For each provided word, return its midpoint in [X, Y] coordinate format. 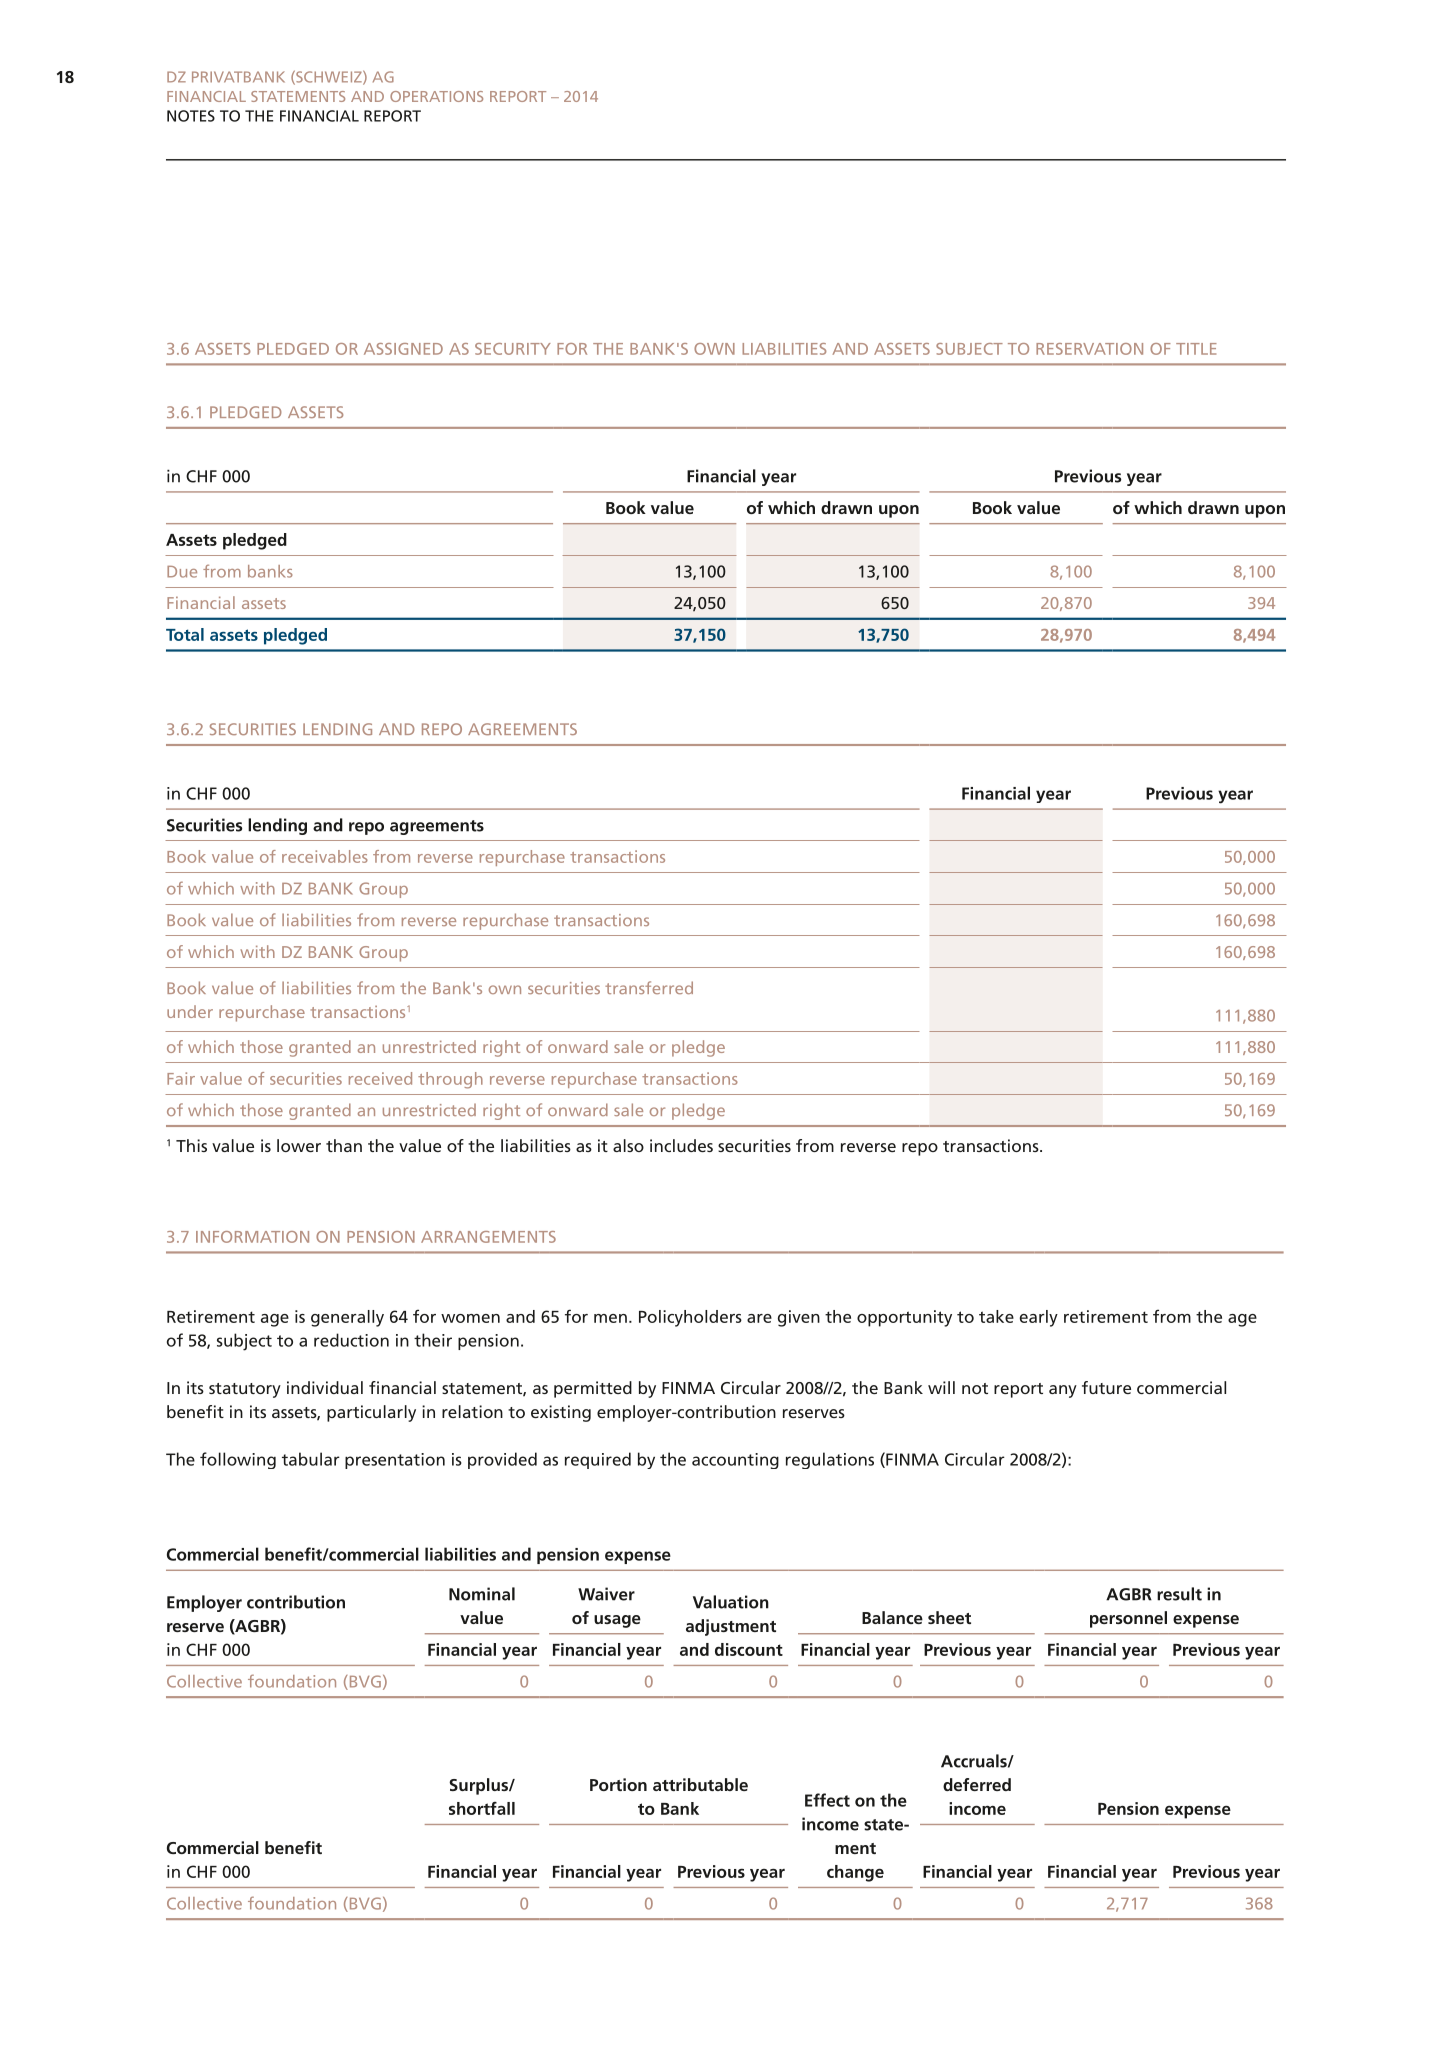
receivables [325, 856]
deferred [977, 1784]
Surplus [479, 1786]
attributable [700, 1784]
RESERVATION [1089, 349]
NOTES [191, 116]
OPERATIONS [436, 96]
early [1039, 1318]
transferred [649, 987]
